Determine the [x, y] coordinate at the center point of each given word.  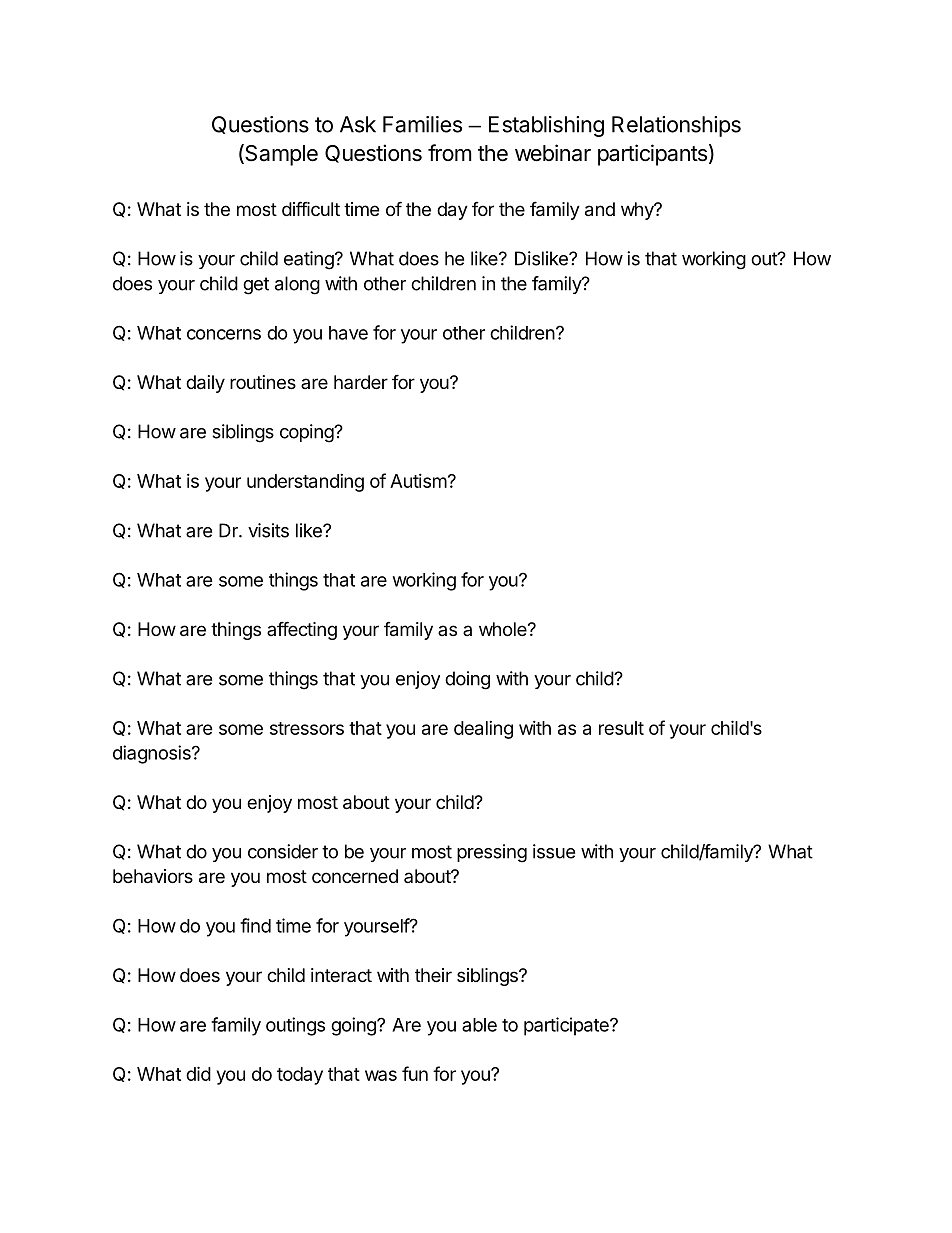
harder [361, 382]
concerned [355, 876]
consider [283, 851]
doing [467, 680]
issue [554, 851]
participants [652, 155]
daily [205, 384]
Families [422, 124]
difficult [311, 208]
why [638, 211]
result [621, 728]
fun [415, 1073]
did [198, 1073]
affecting [302, 630]
